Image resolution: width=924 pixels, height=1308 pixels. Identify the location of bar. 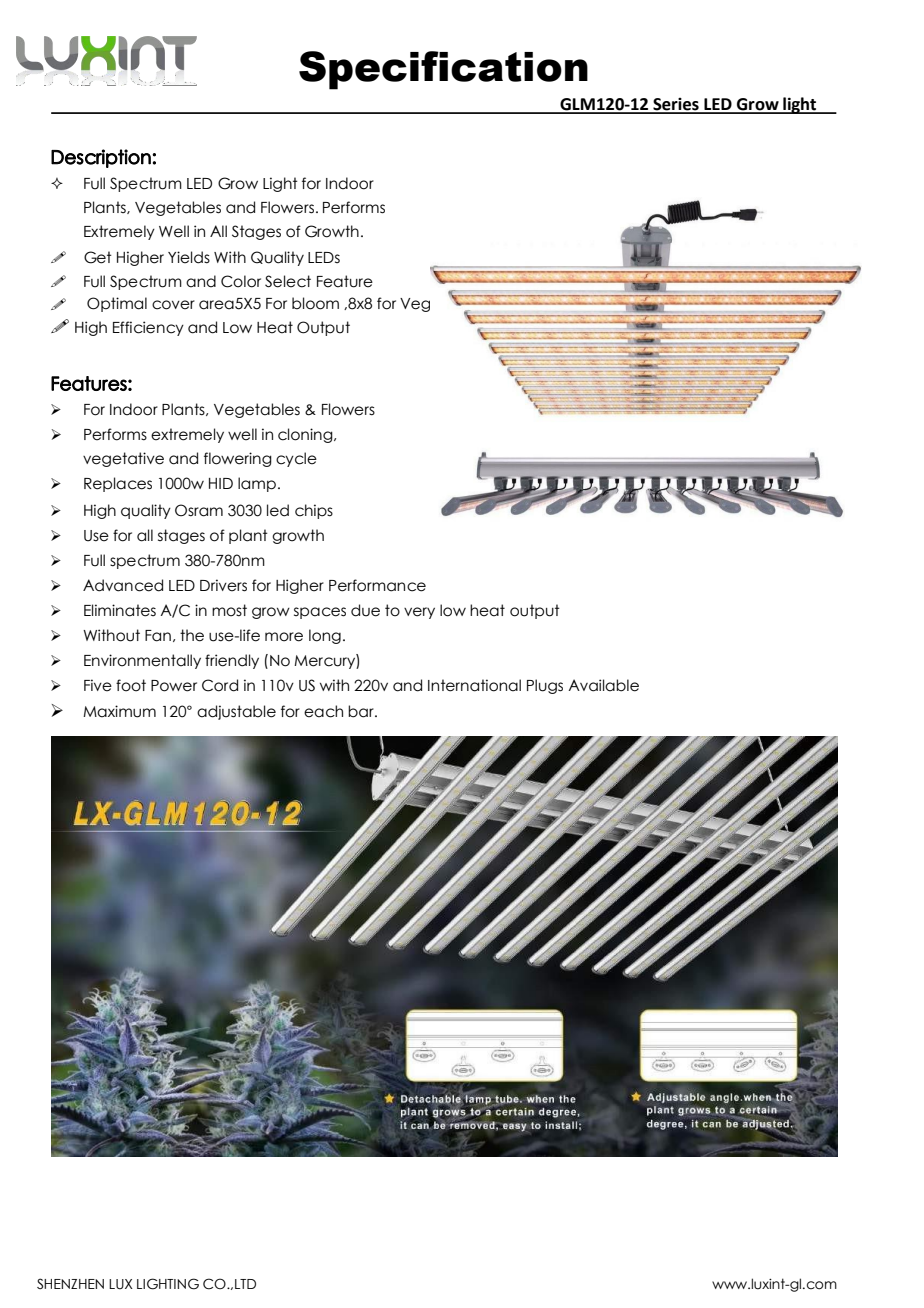
(362, 711).
